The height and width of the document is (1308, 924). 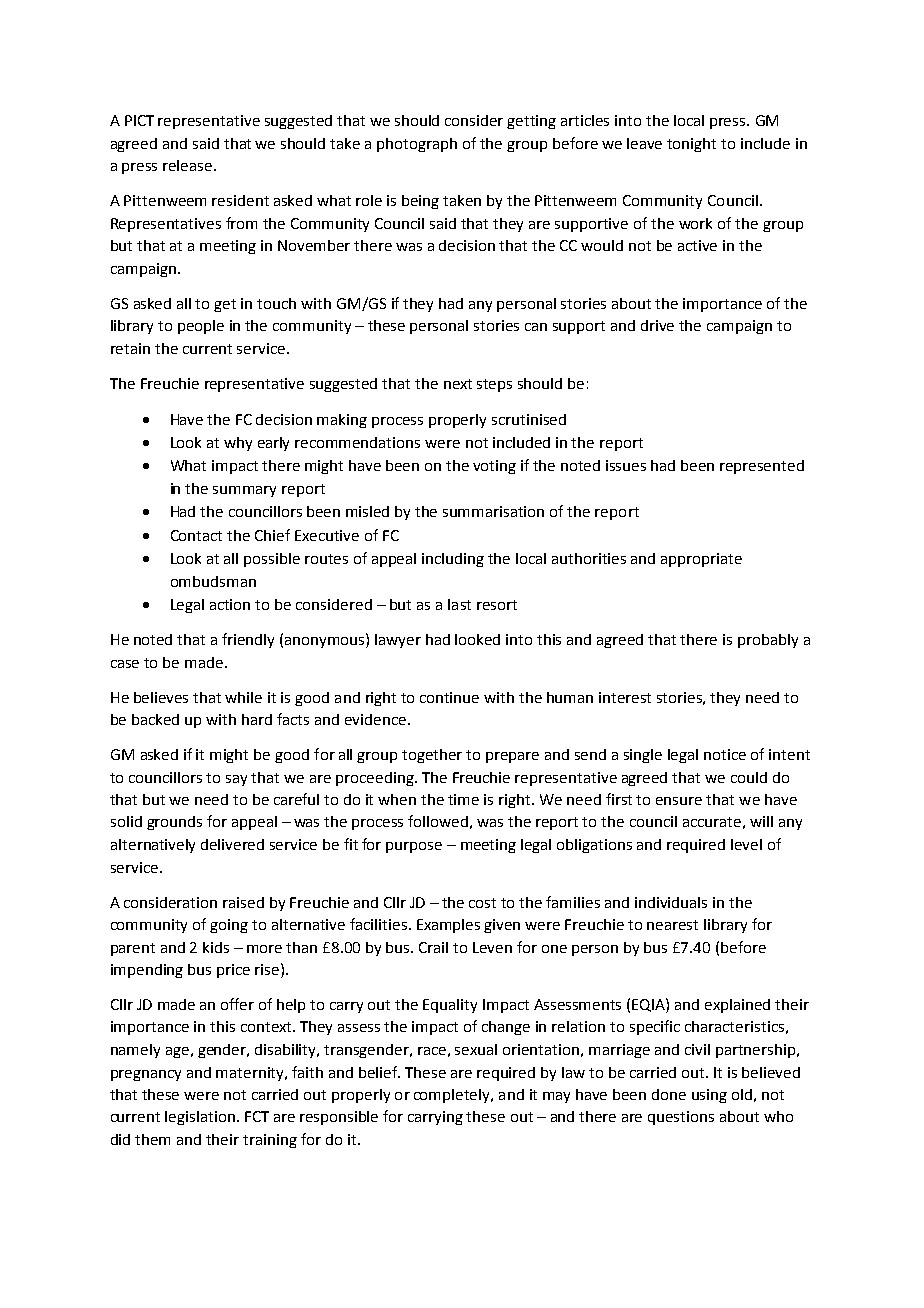 I want to click on tonight, so click(x=691, y=145).
